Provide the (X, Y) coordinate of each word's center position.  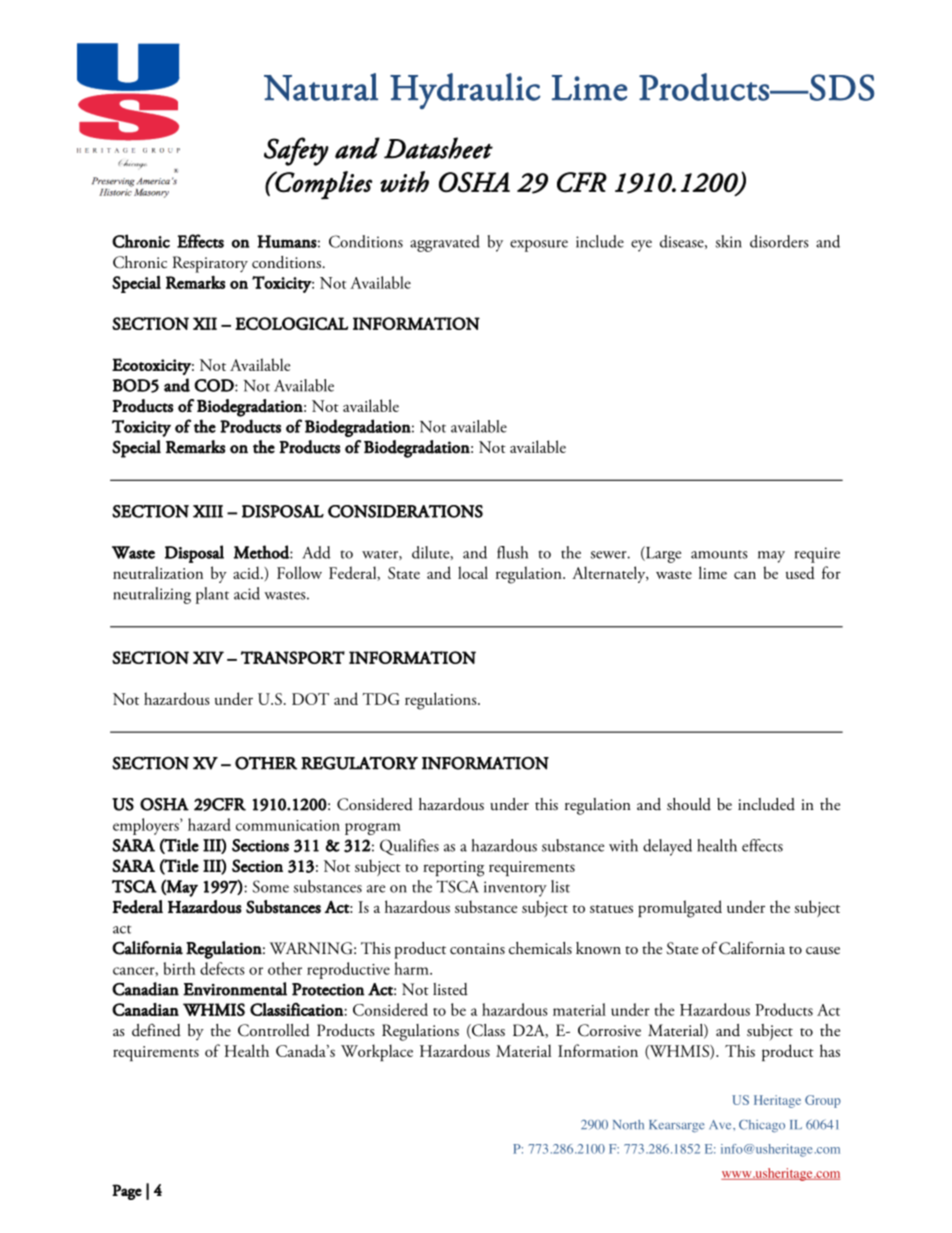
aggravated (445, 243)
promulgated (680, 909)
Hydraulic (465, 91)
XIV (208, 657)
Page (127, 1192)
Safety (296, 151)
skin (729, 241)
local (473, 572)
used (800, 572)
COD (215, 385)
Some (271, 886)
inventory (515, 889)
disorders (779, 241)
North (628, 1125)
